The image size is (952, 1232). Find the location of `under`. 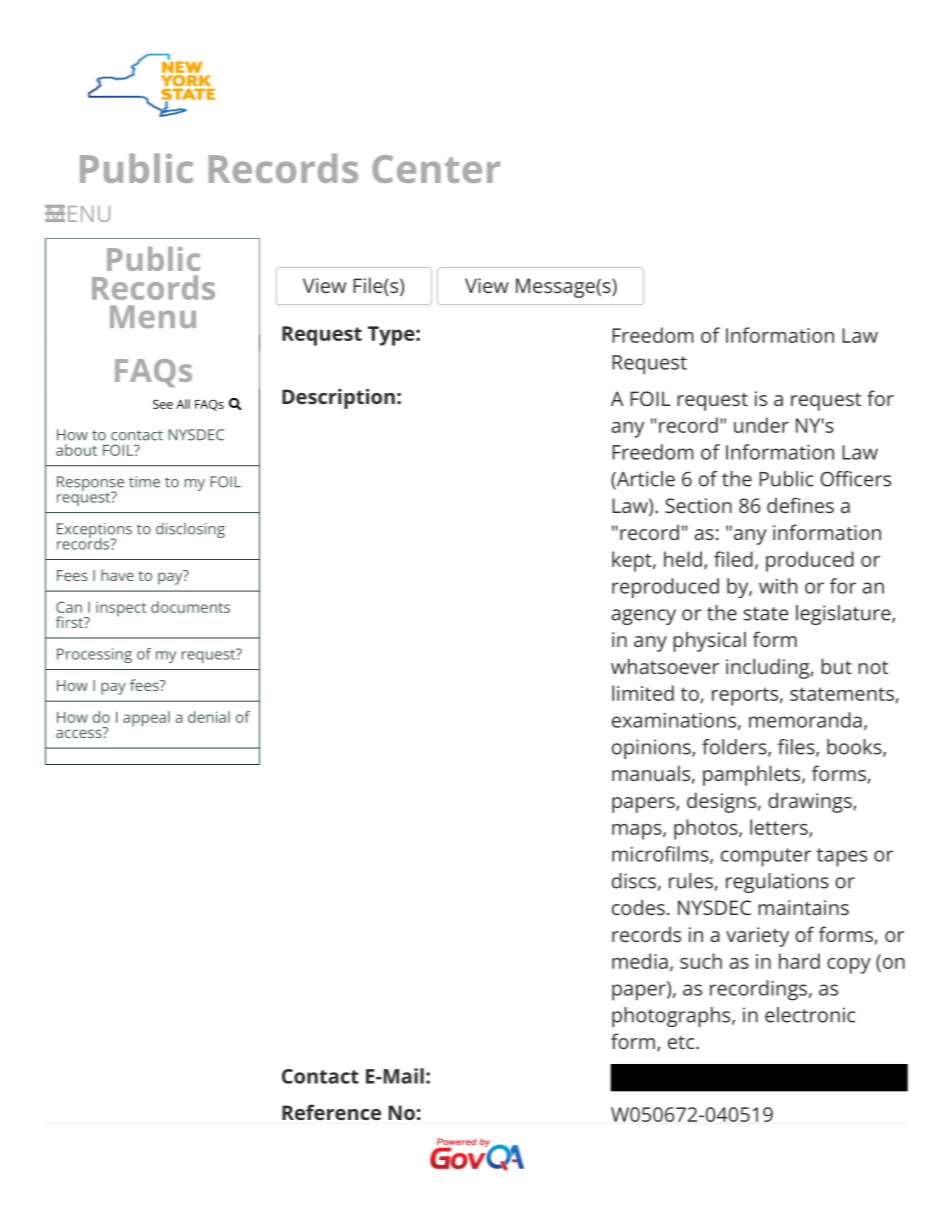

under is located at coordinates (761, 425).
